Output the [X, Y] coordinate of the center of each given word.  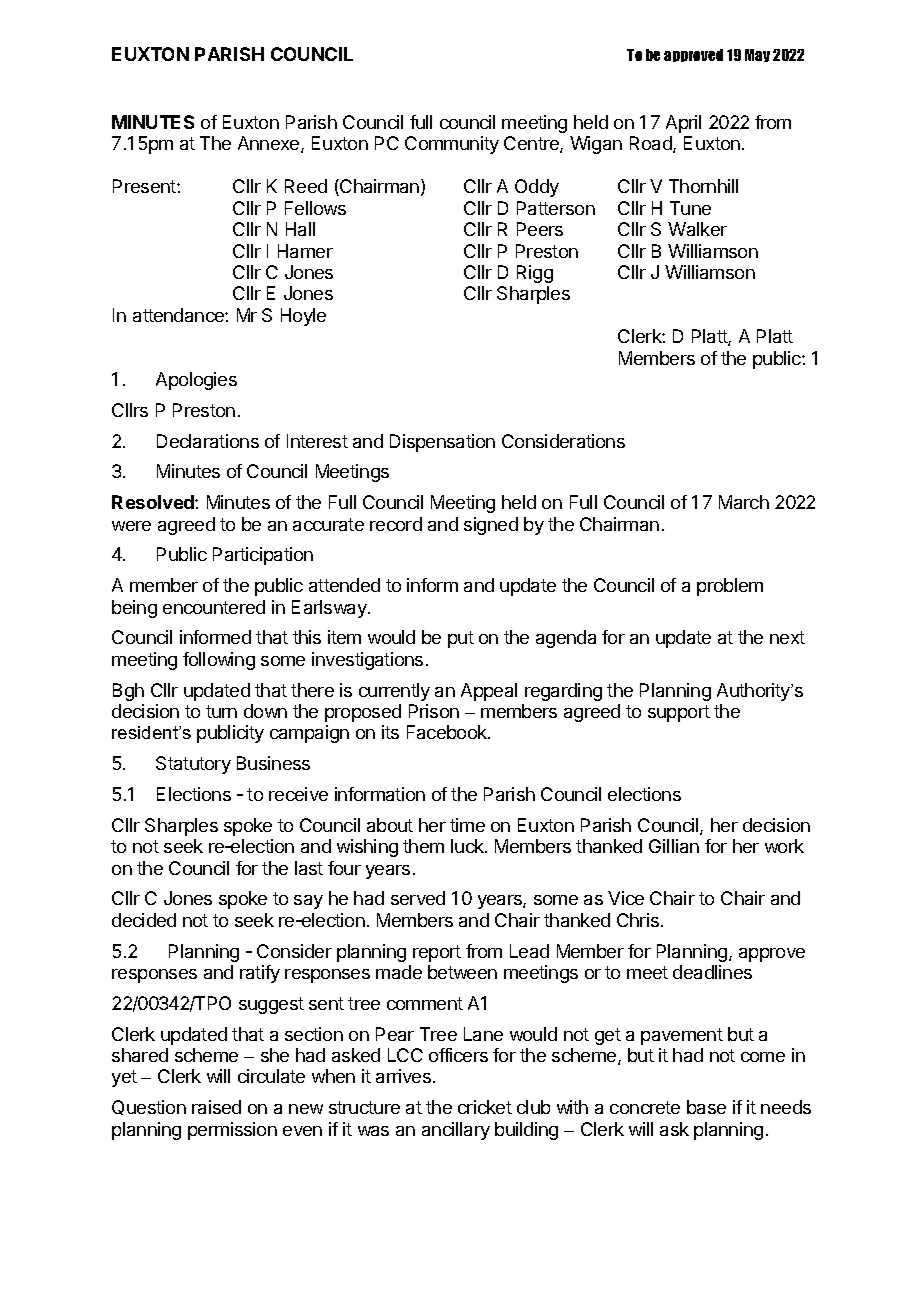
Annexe [270, 144]
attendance [179, 315]
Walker [697, 229]
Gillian [674, 846]
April [683, 124]
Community [452, 145]
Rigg [535, 274]
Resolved [154, 502]
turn [221, 711]
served [418, 898]
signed [491, 526]
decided [144, 920]
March [744, 502]
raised [216, 1107]
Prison [434, 711]
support [679, 713]
